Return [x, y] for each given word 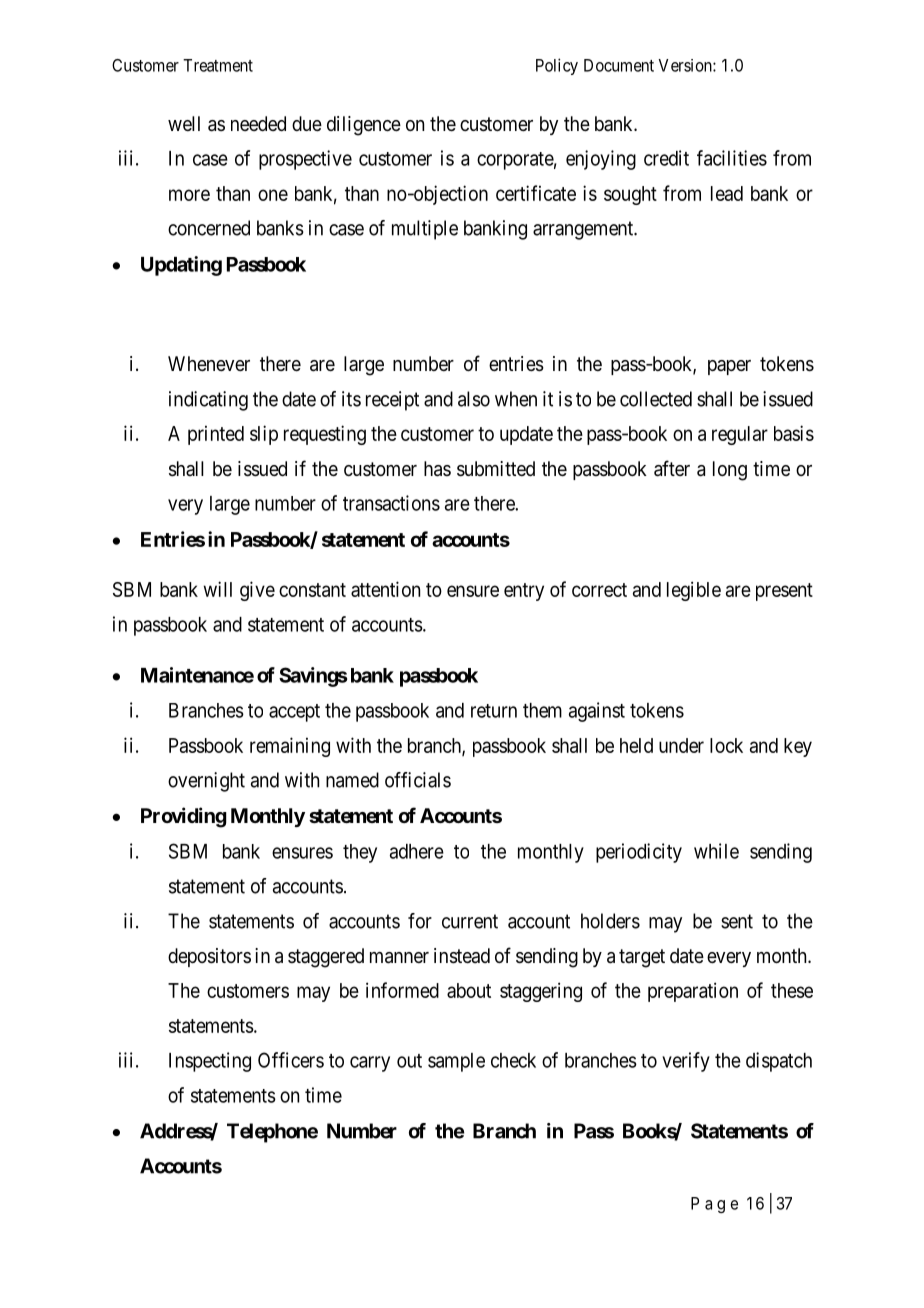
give [257, 591]
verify [686, 1062]
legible [694, 591]
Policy [557, 66]
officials [418, 780]
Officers [291, 1060]
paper [729, 367]
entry [524, 592]
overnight [206, 782]
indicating [208, 401]
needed [258, 123]
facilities [732, 158]
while [716, 851]
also [474, 399]
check [513, 1060]
